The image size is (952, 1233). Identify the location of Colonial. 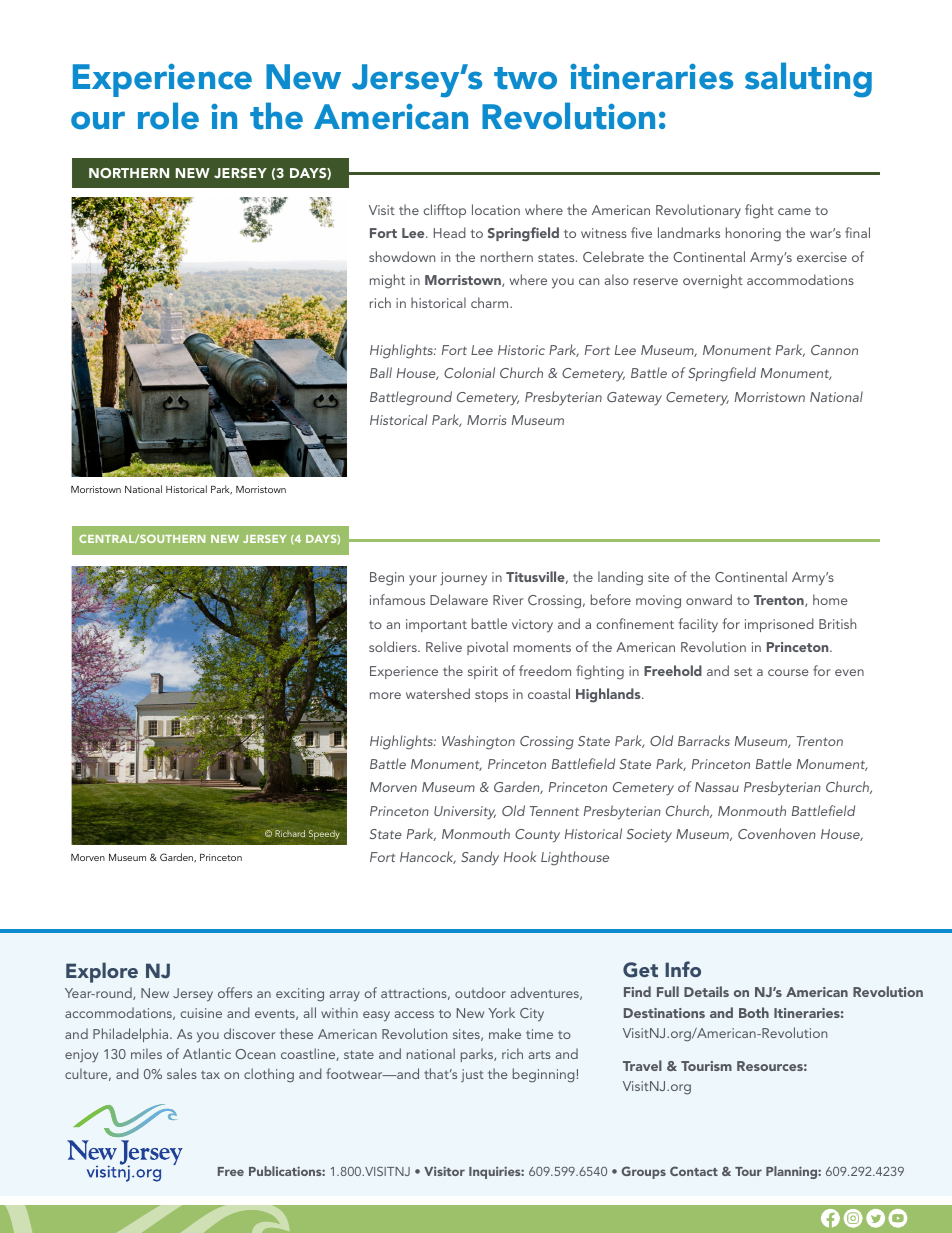
(469, 372).
